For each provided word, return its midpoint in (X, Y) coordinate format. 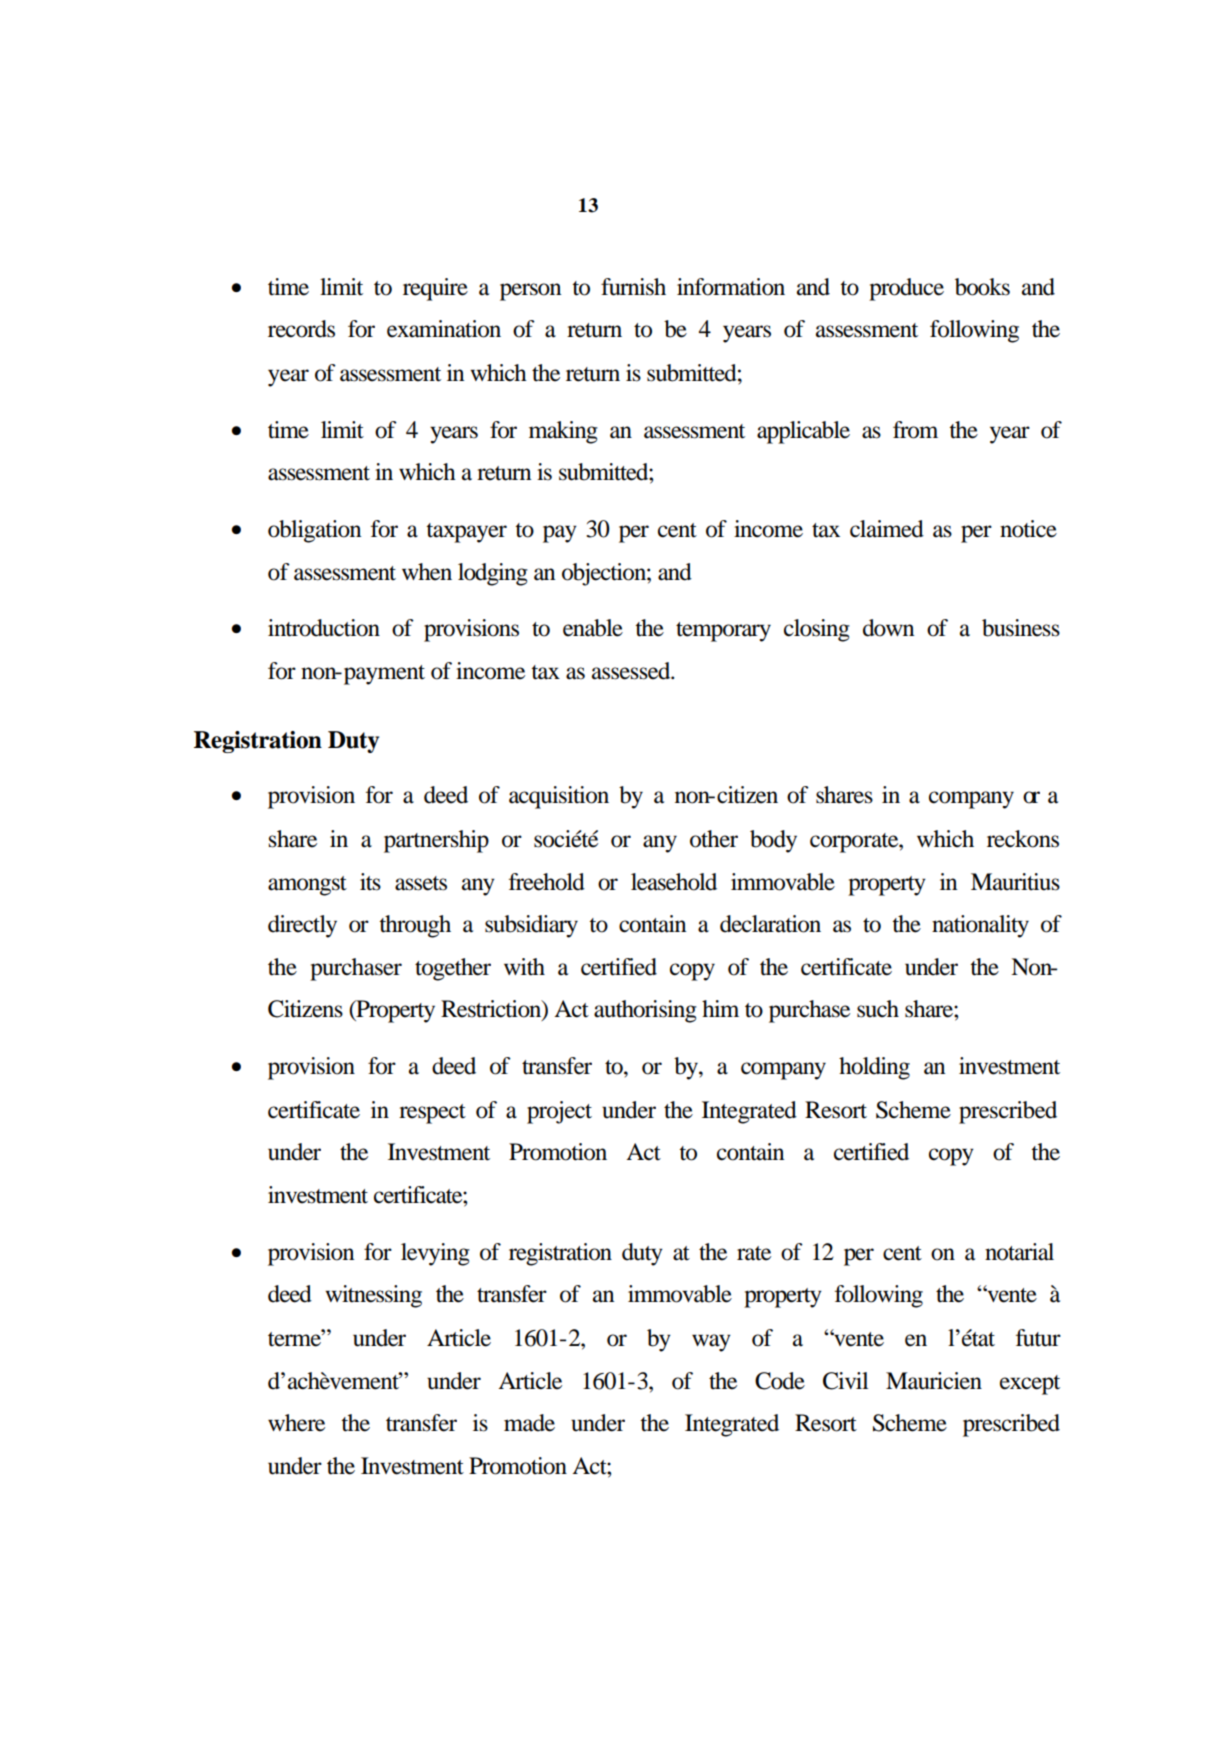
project (559, 1112)
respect (432, 1114)
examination (444, 329)
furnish (633, 287)
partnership (436, 841)
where (296, 1423)
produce (906, 289)
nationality (980, 926)
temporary (723, 632)
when (427, 572)
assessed (632, 671)
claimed (887, 529)
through (415, 926)
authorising (645, 1011)
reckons (1023, 839)
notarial (1019, 1252)
